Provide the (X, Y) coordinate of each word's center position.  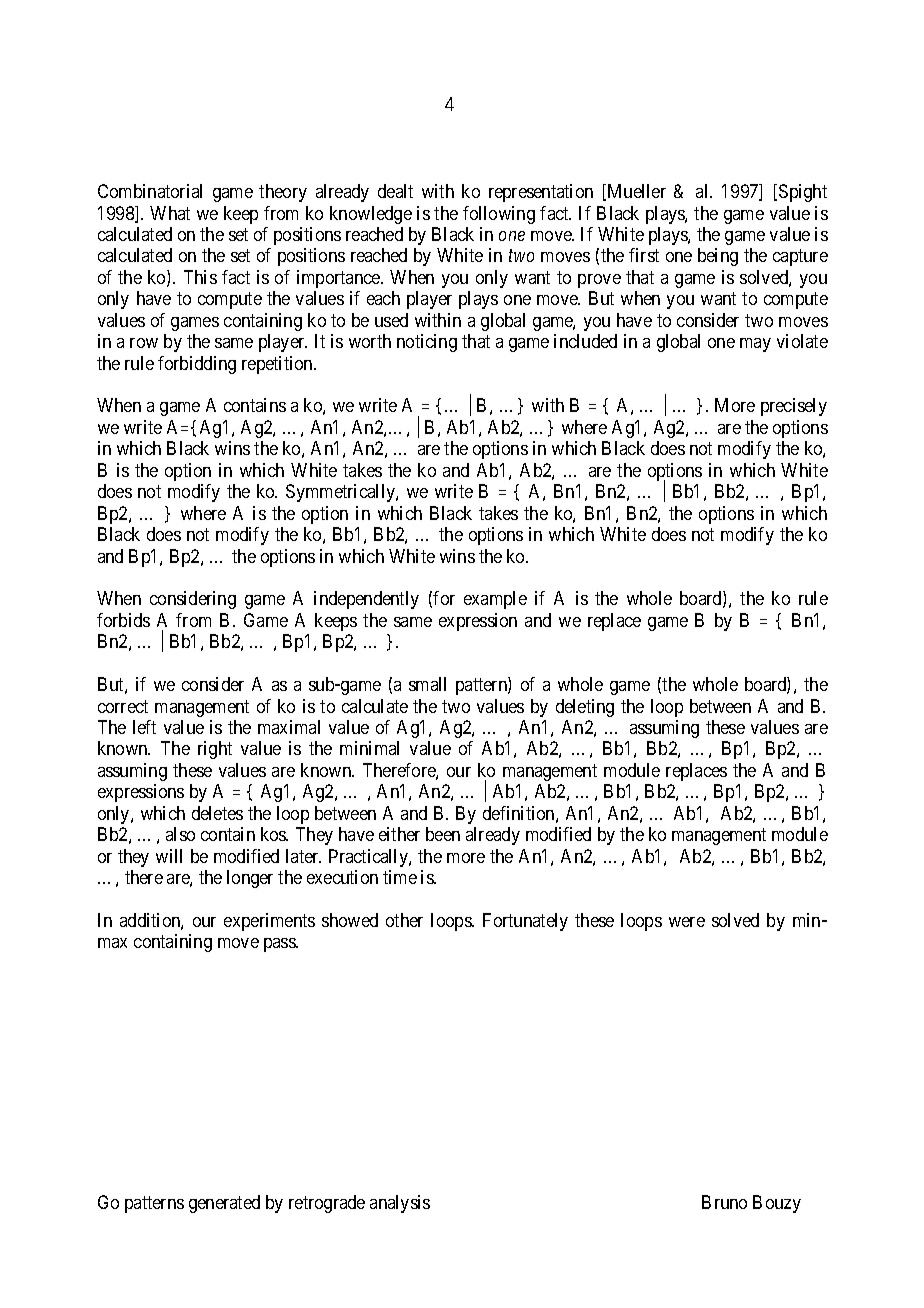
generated (224, 1204)
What (170, 213)
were (687, 922)
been (443, 834)
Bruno (724, 1202)
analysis (400, 1204)
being (718, 257)
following (499, 215)
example (495, 600)
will (169, 856)
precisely (794, 407)
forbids (123, 620)
